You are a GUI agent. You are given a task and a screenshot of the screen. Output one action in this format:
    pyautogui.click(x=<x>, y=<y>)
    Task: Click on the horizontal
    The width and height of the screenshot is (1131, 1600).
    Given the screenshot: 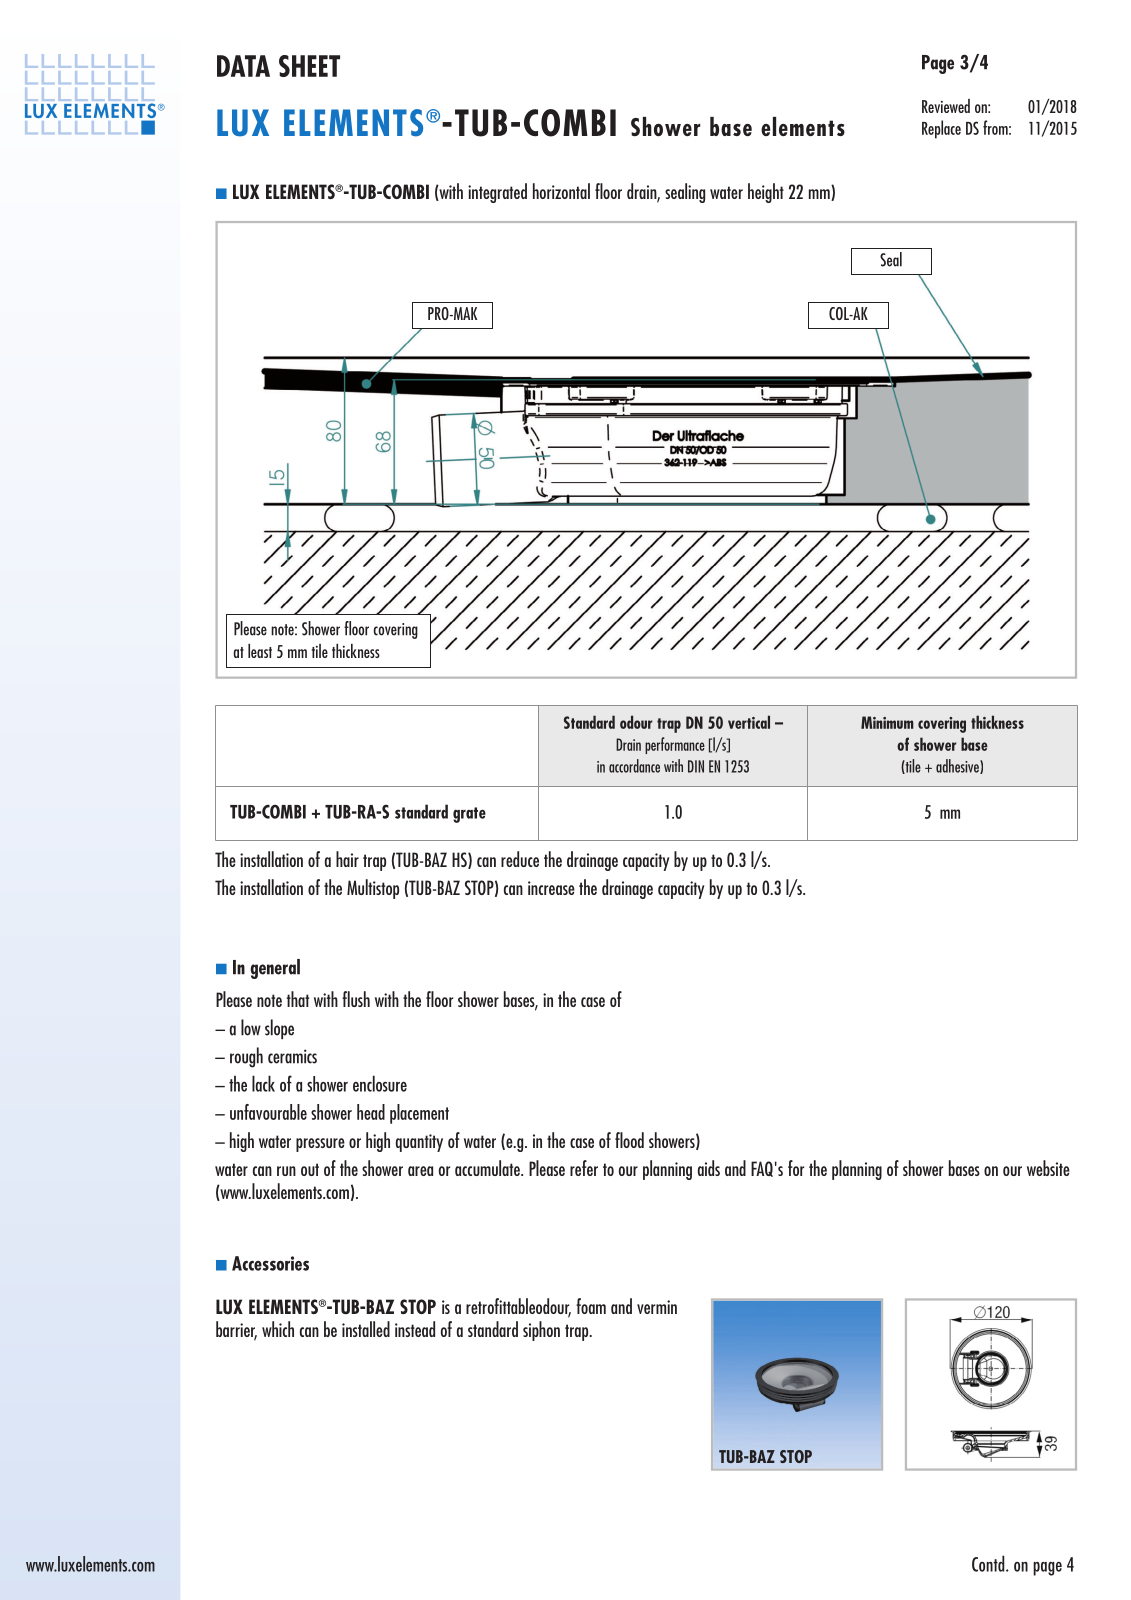 What is the action you would take?
    pyautogui.click(x=561, y=191)
